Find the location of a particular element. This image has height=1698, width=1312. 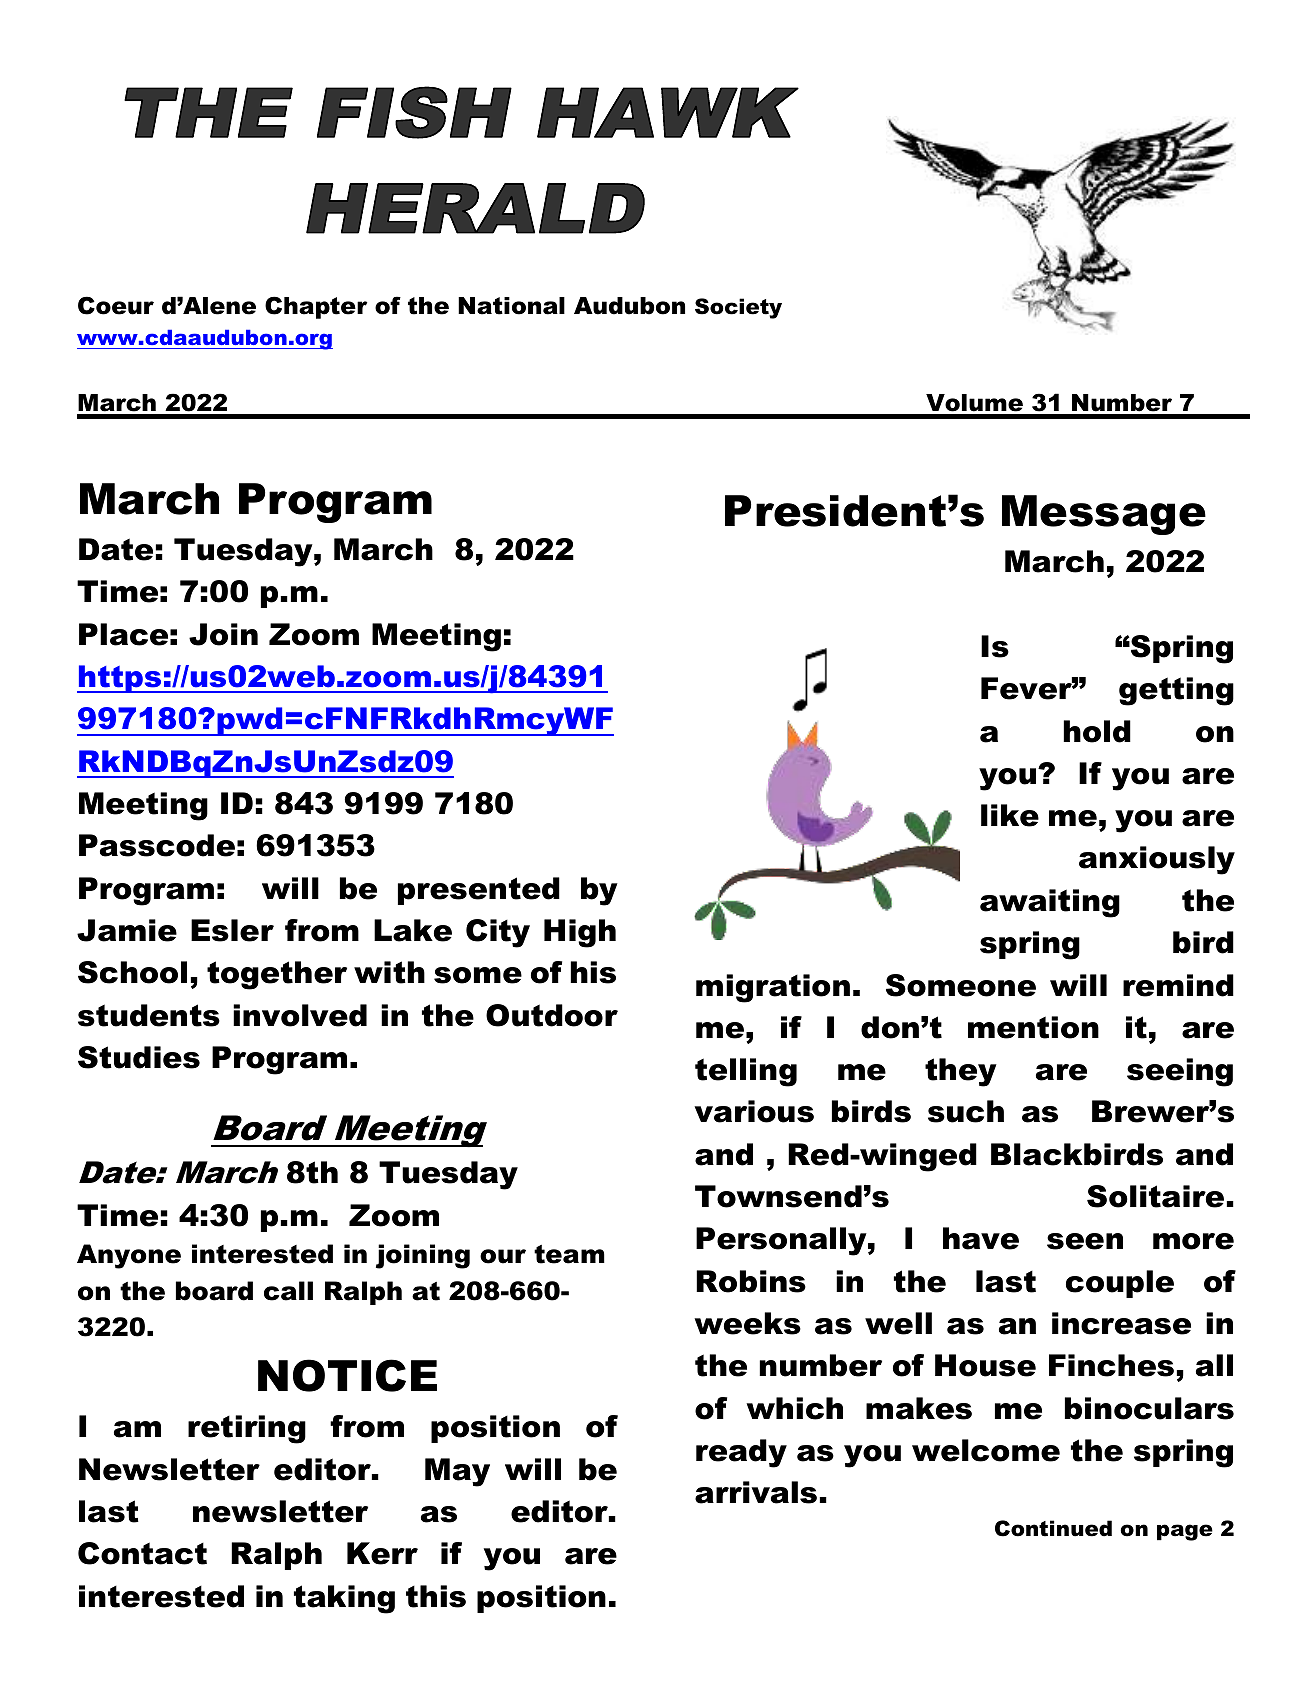

presented is located at coordinates (479, 891).
